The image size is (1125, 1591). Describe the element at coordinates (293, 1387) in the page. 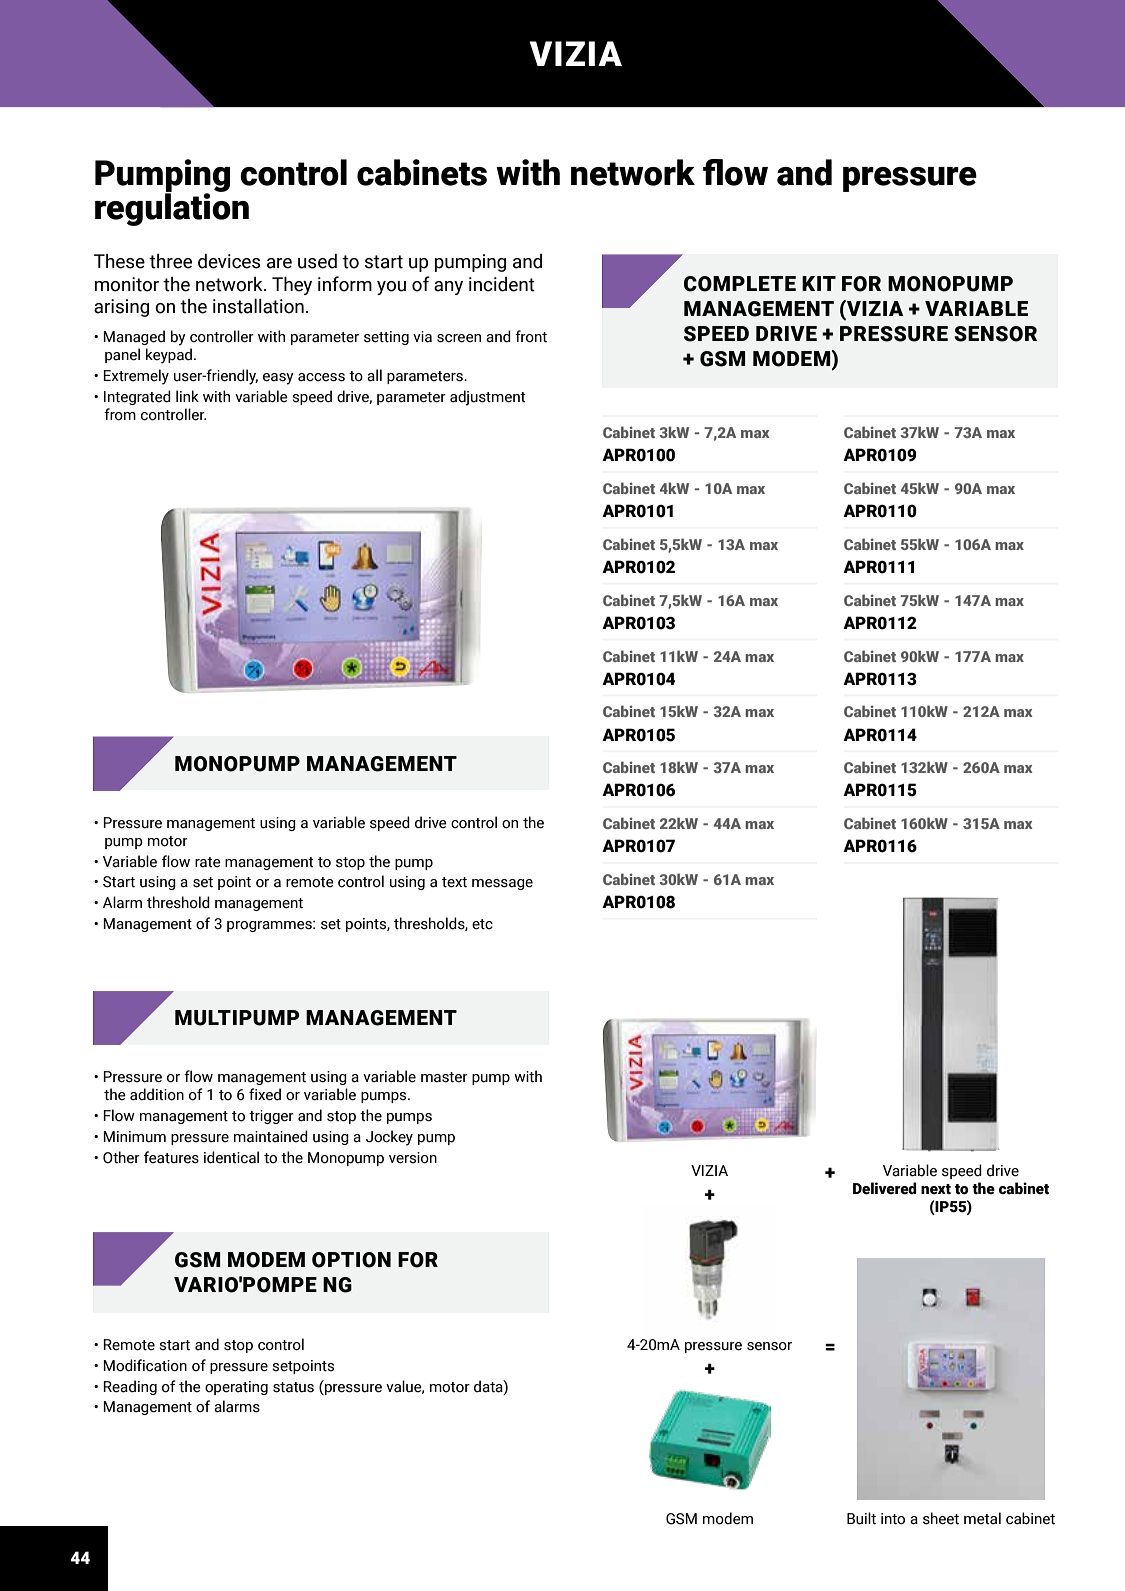

I see `status` at that location.
